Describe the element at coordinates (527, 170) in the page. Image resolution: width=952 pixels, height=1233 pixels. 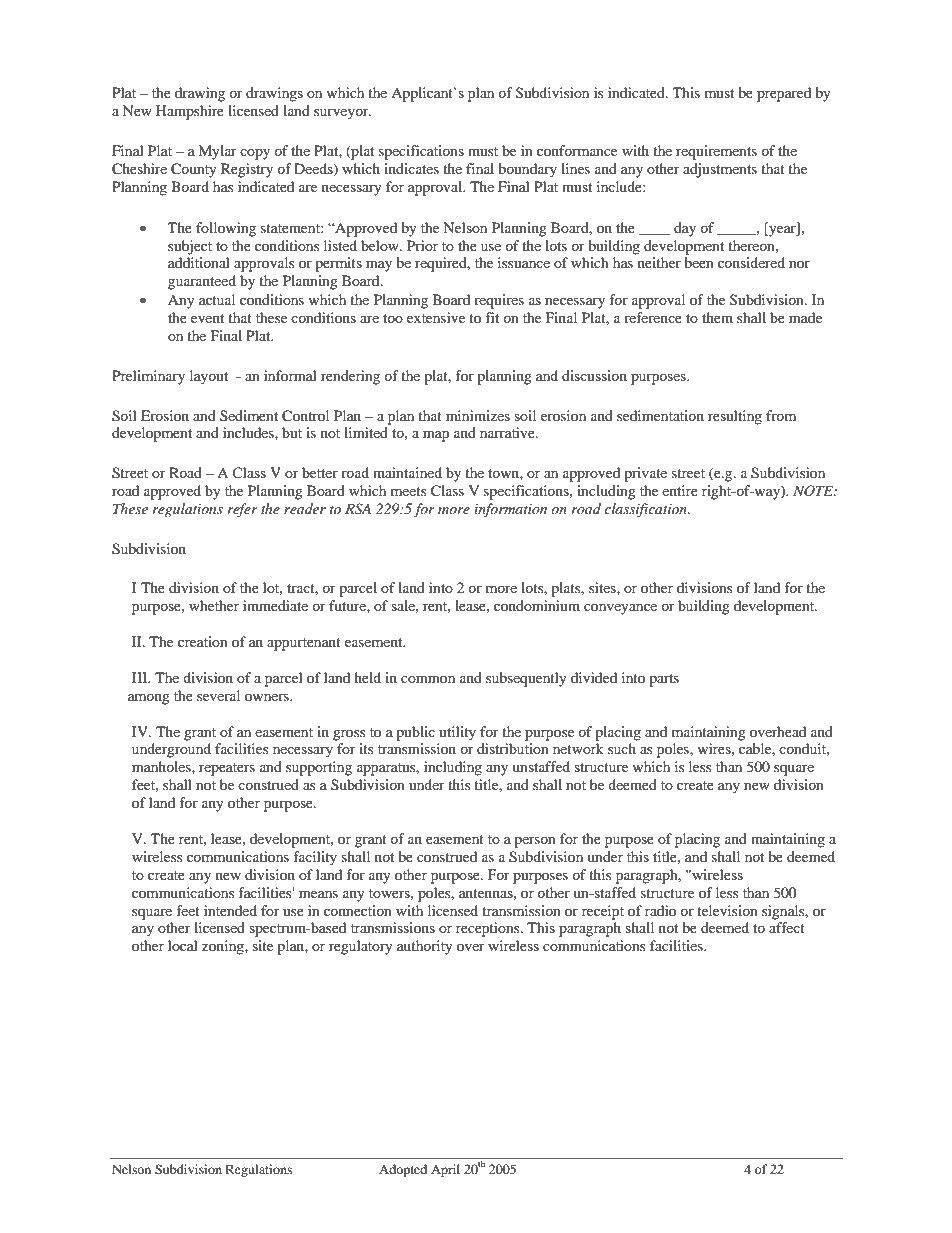
I see `boundary` at that location.
